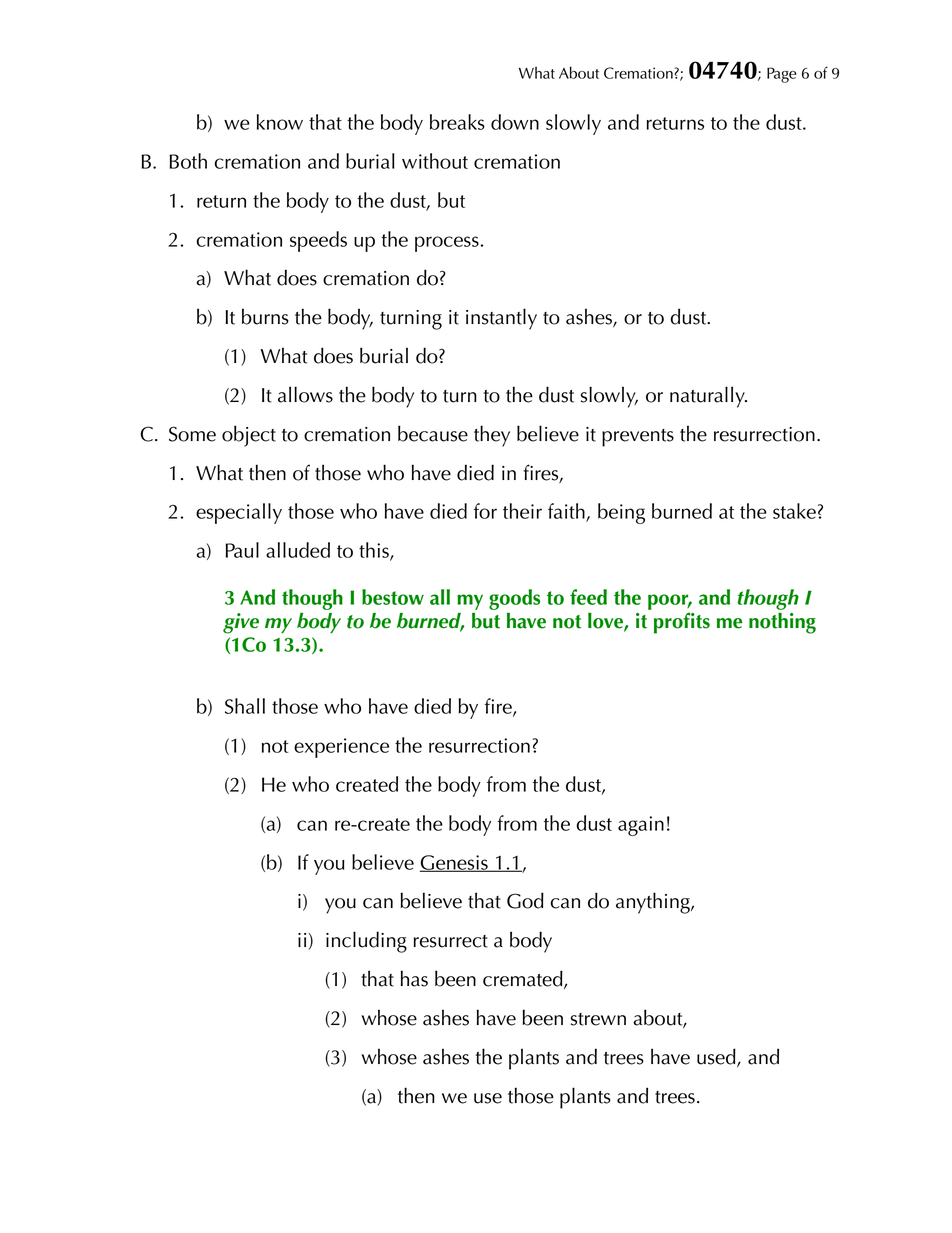  Describe the element at coordinates (524, 979) in the screenshot. I see `cremated` at that location.
